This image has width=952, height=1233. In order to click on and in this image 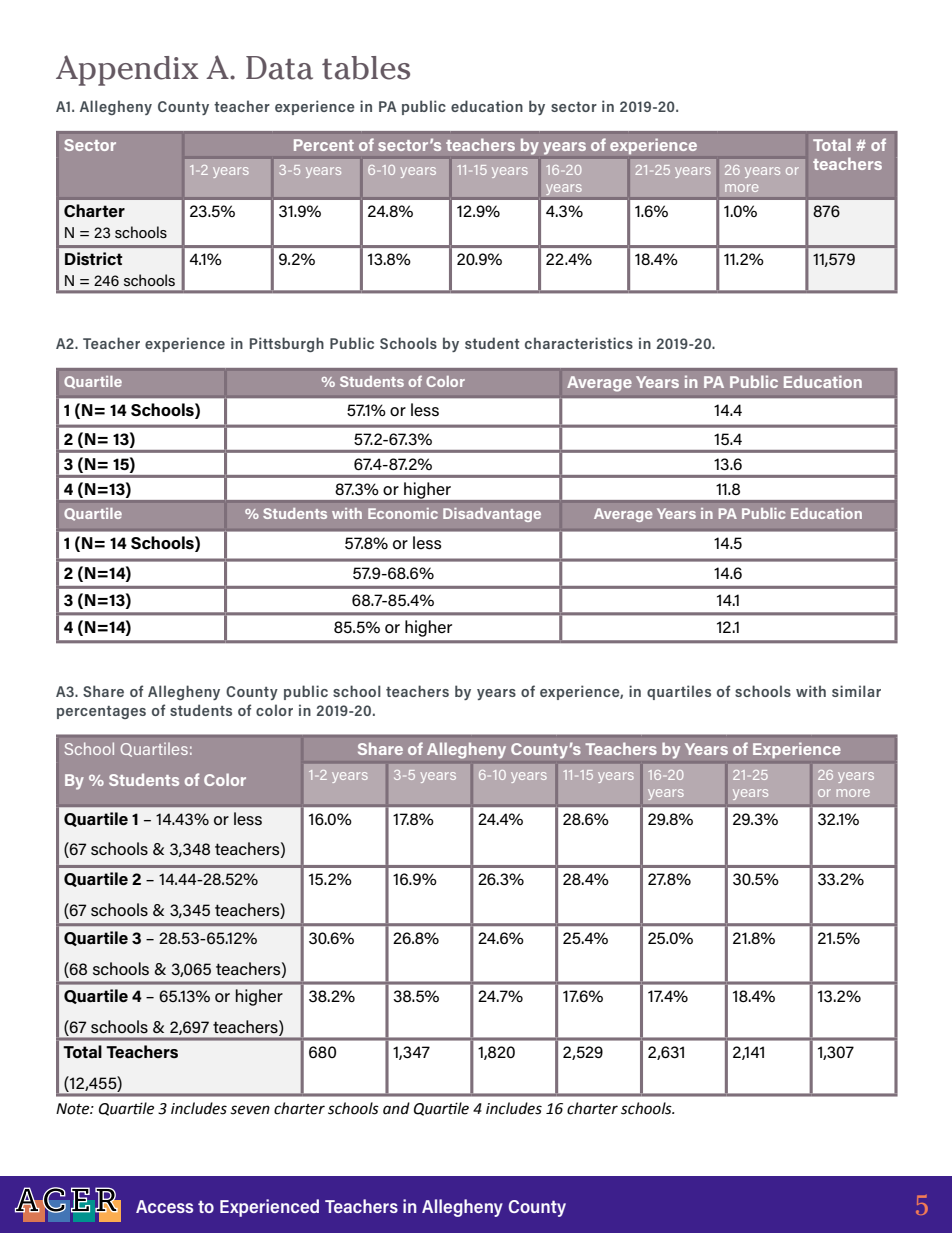, I will do `click(396, 1108)`.
